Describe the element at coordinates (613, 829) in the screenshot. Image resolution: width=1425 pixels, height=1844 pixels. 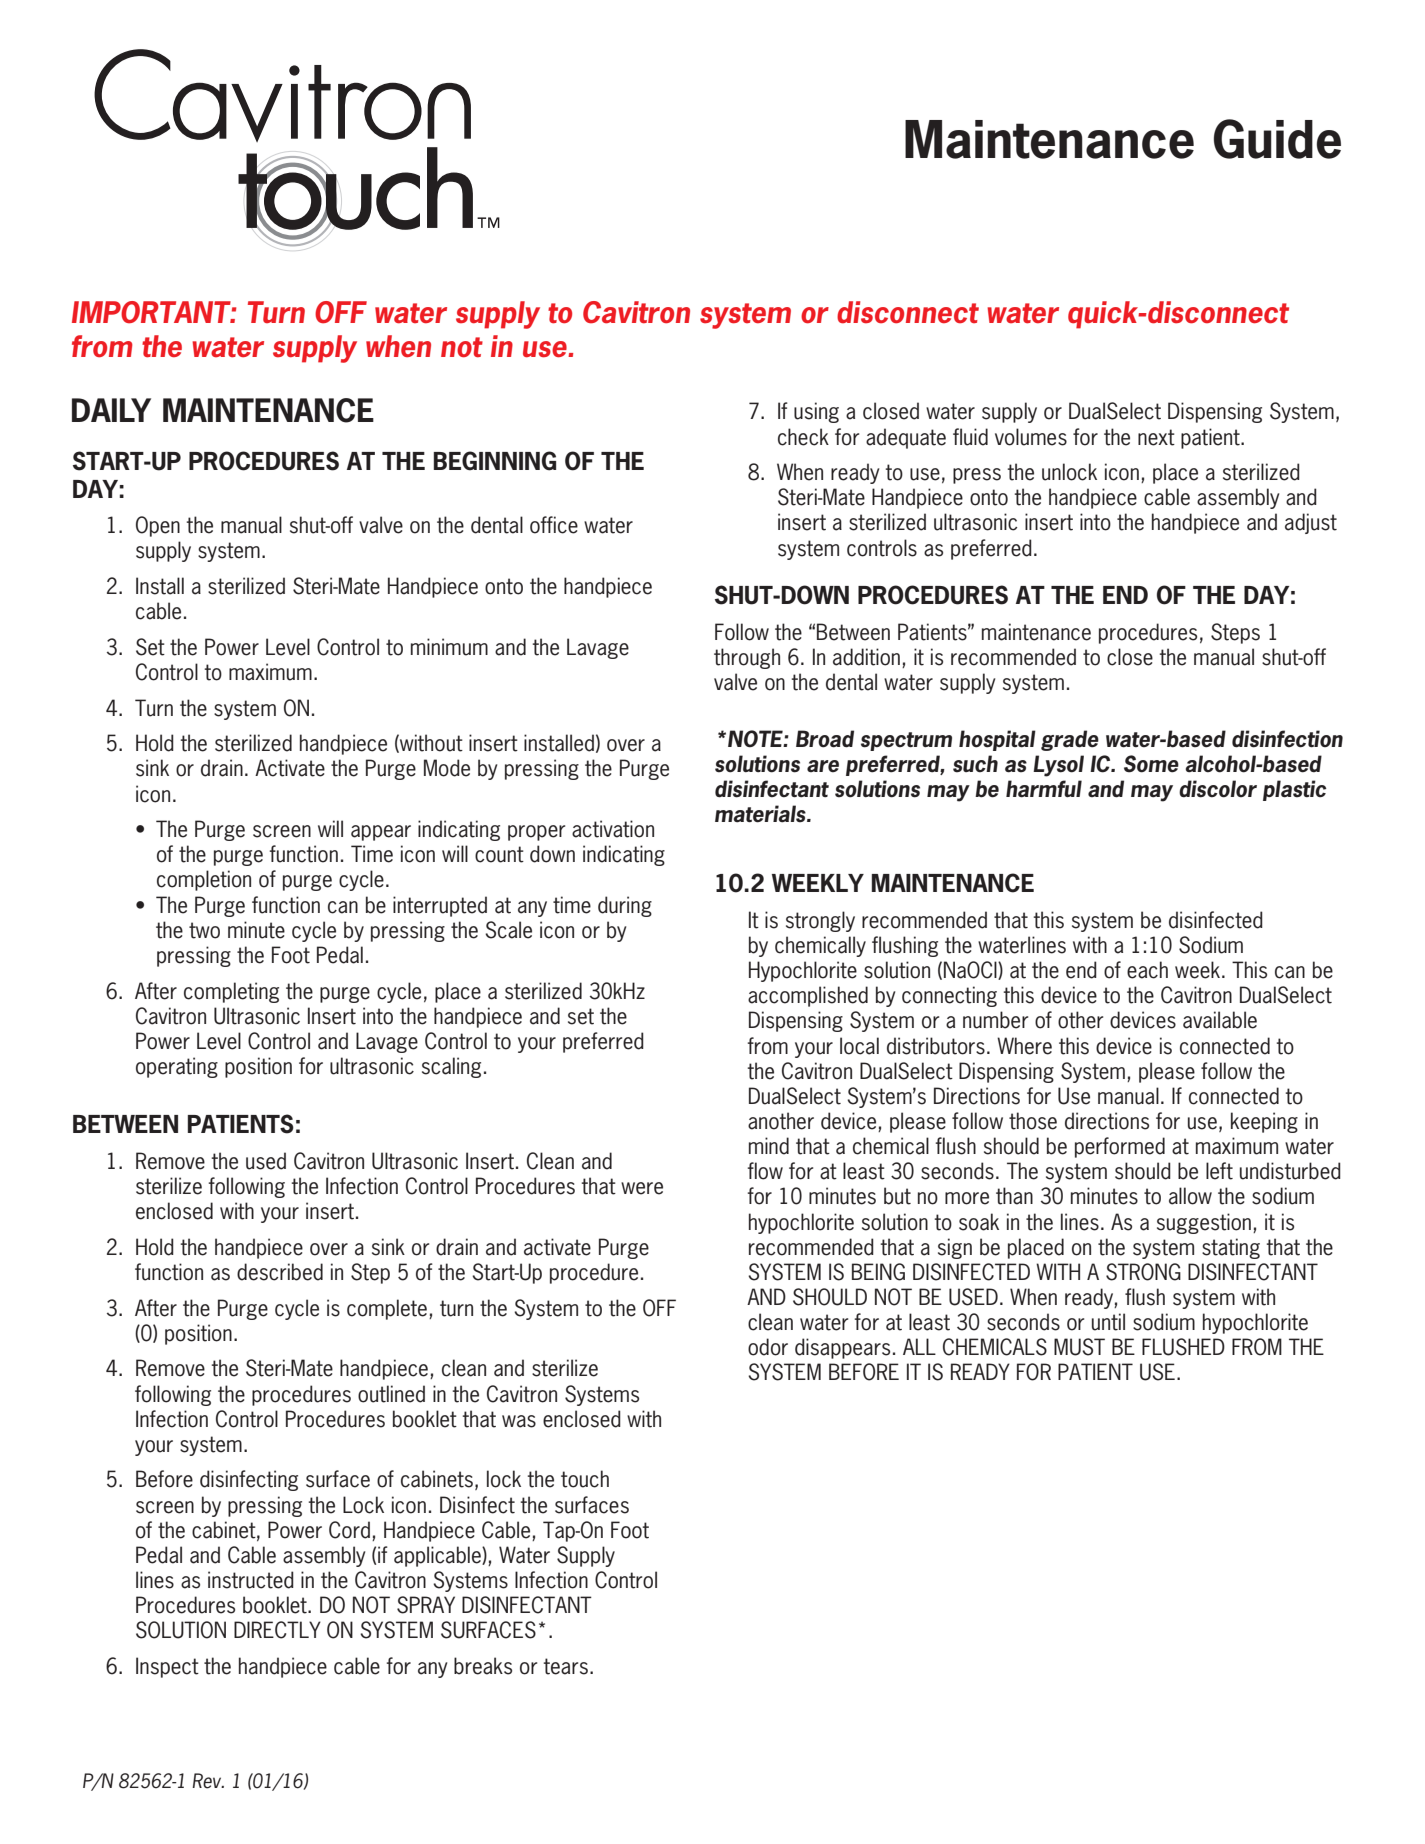
I see `activation` at that location.
